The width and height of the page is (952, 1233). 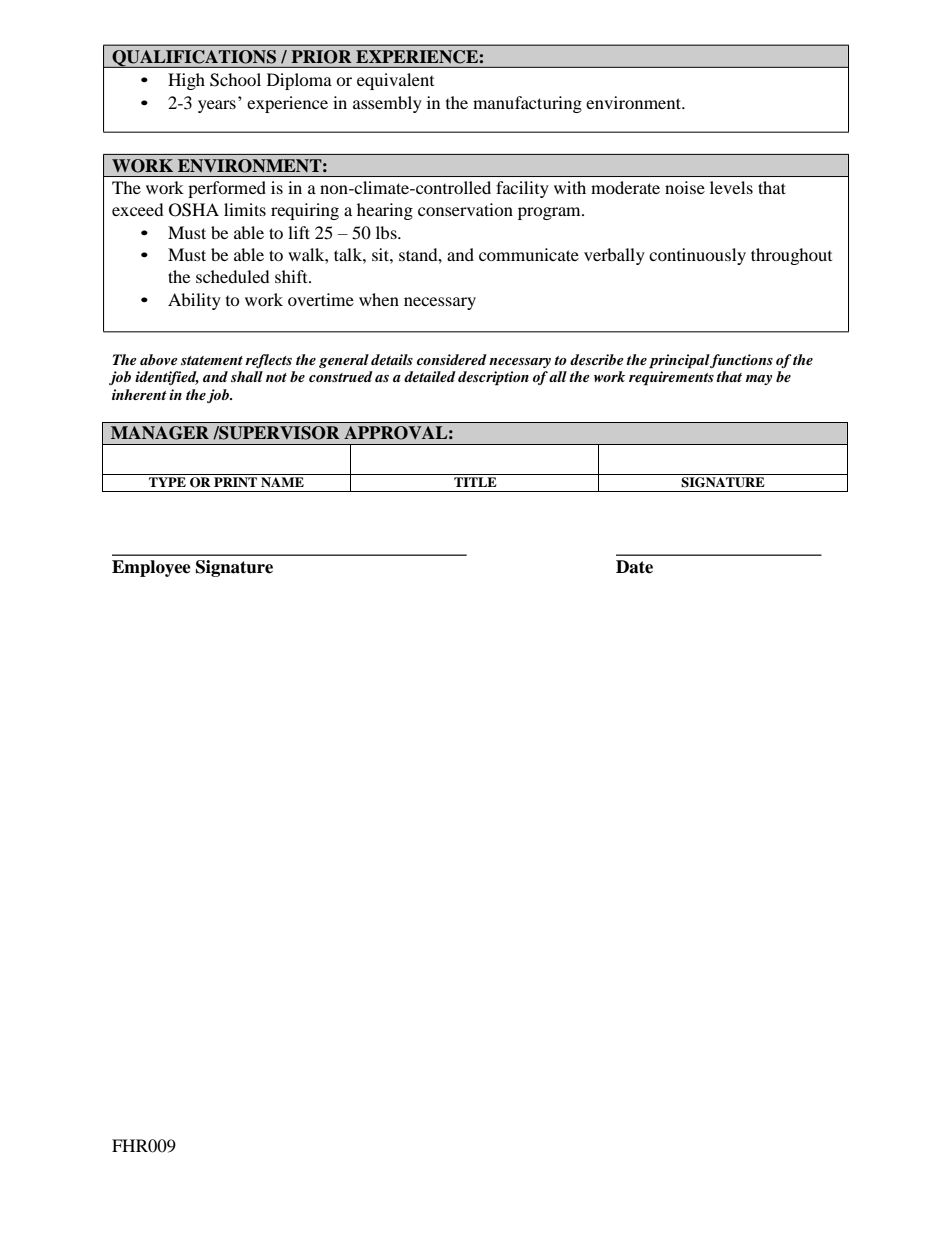 I want to click on School, so click(x=235, y=80).
